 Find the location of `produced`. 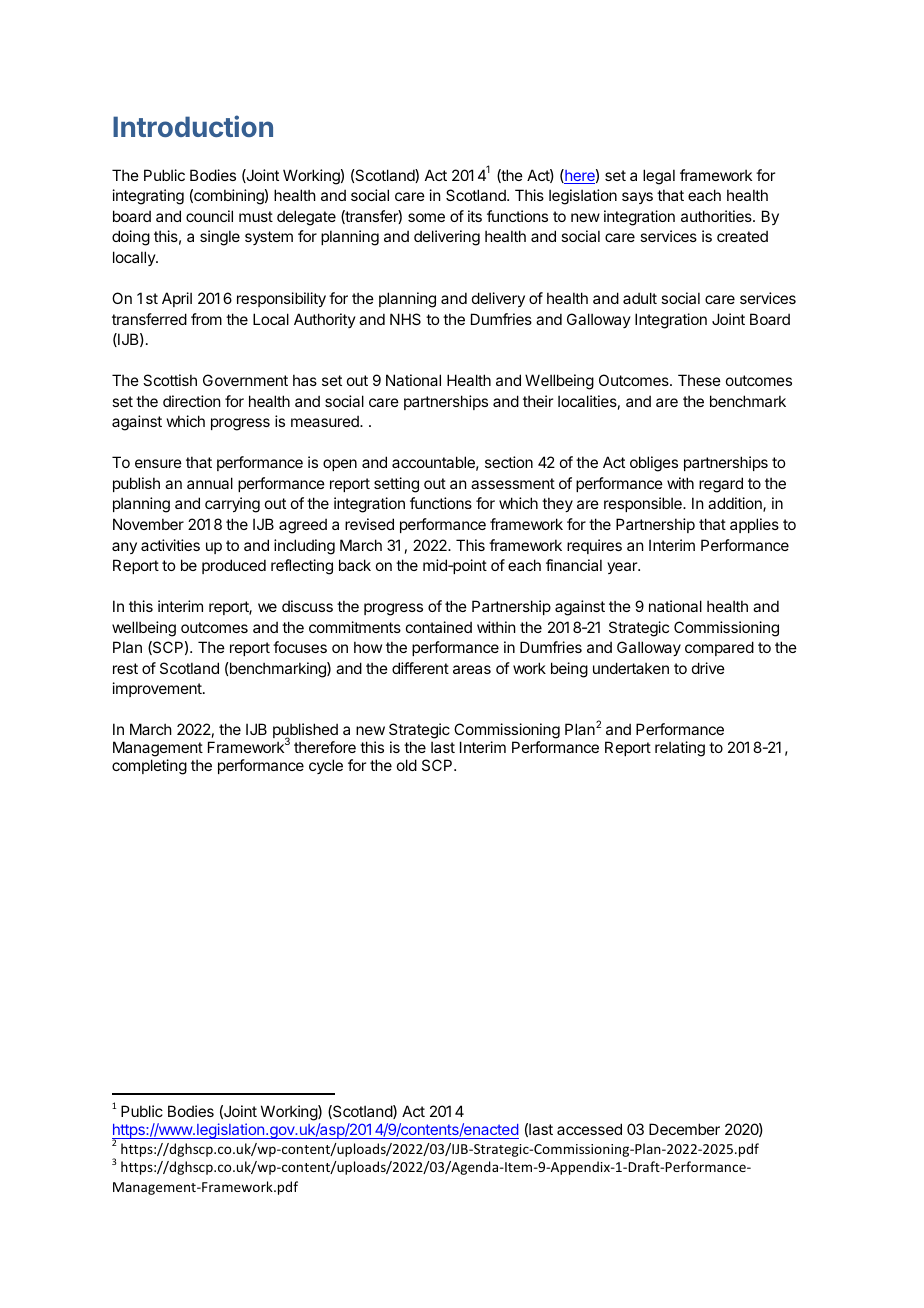

produced is located at coordinates (234, 566).
